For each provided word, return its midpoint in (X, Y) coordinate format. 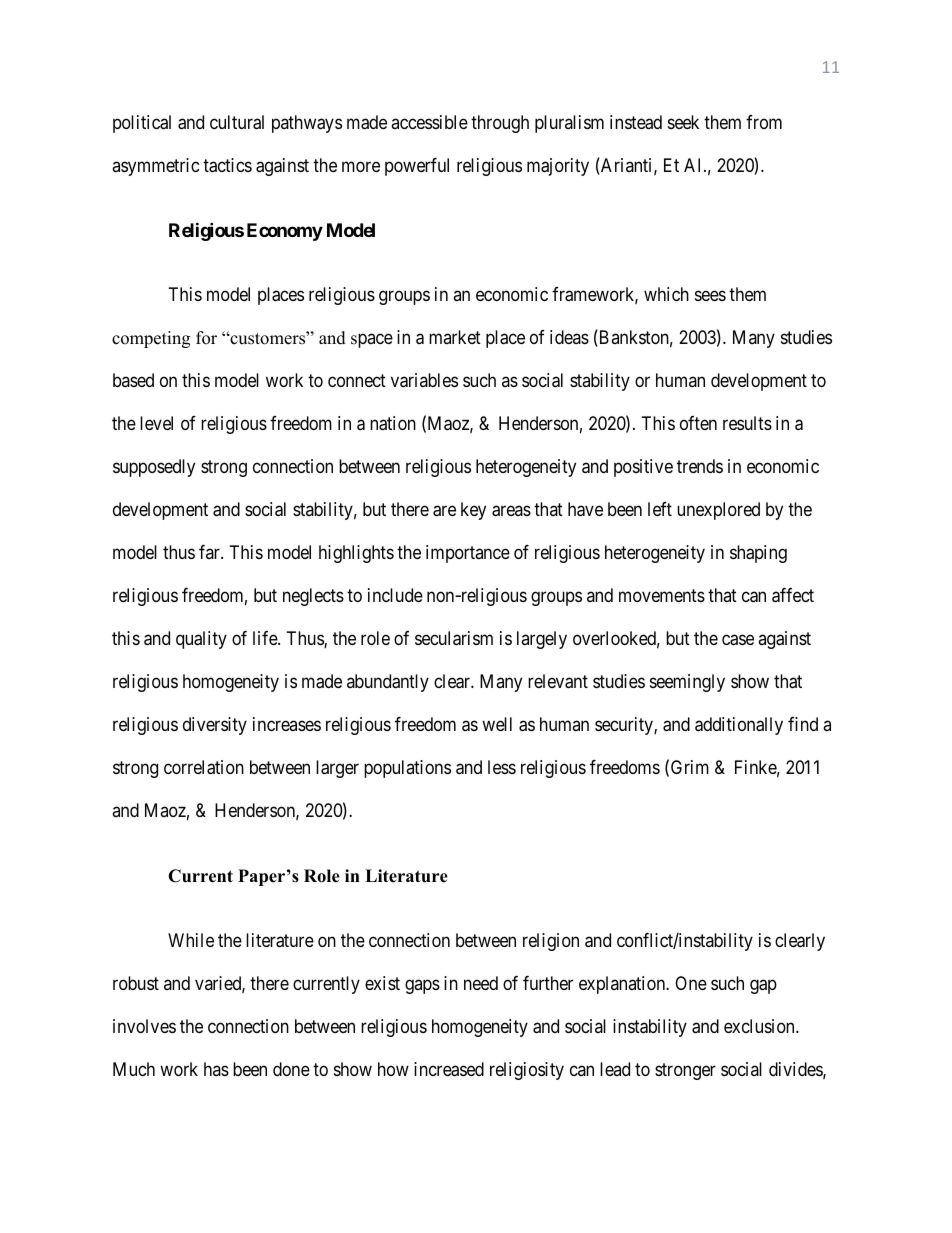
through (500, 124)
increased (449, 1069)
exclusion (760, 1026)
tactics (227, 165)
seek (683, 122)
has (216, 1069)
